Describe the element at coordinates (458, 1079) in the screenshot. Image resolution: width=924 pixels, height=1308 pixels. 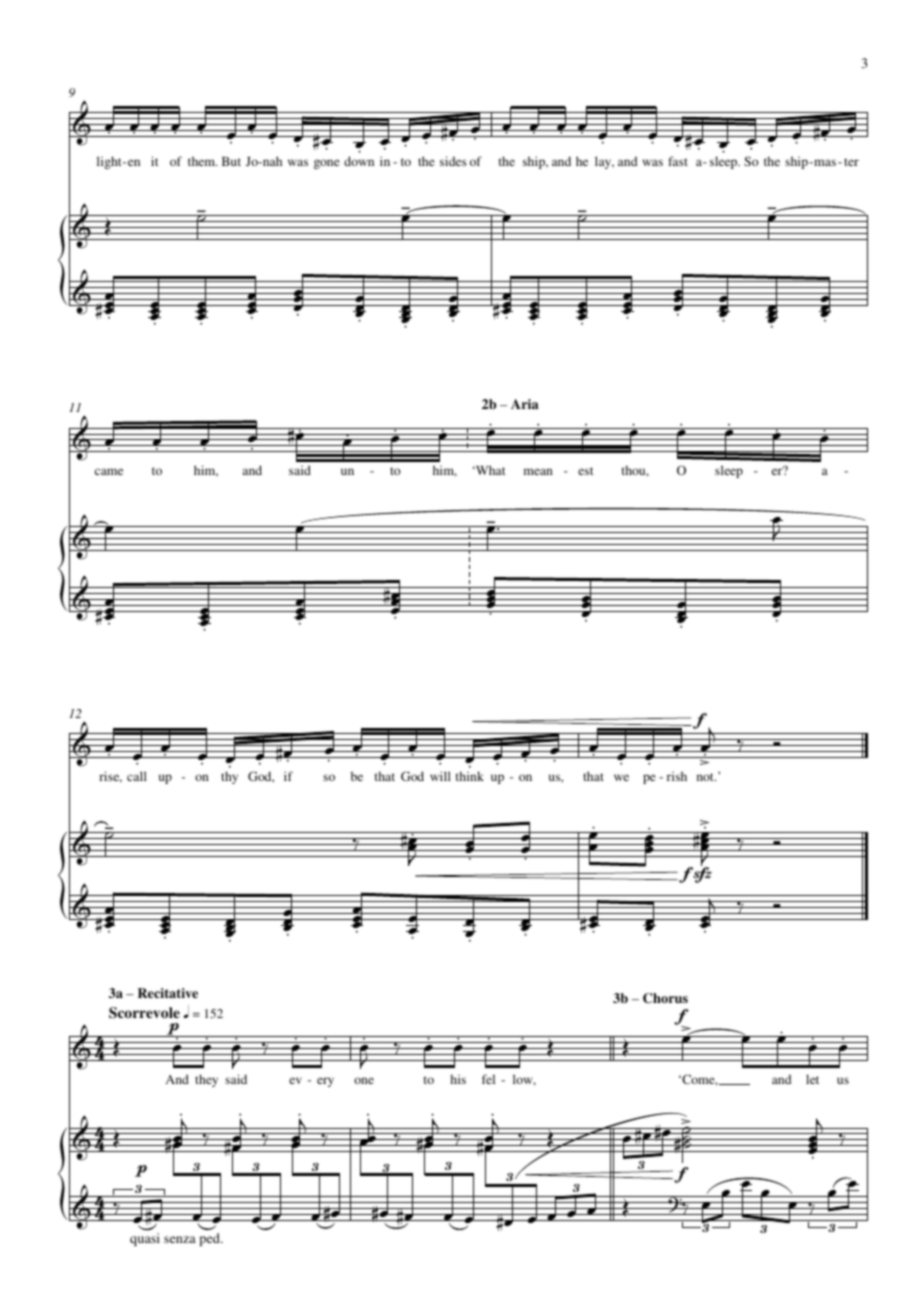
I see `his` at that location.
